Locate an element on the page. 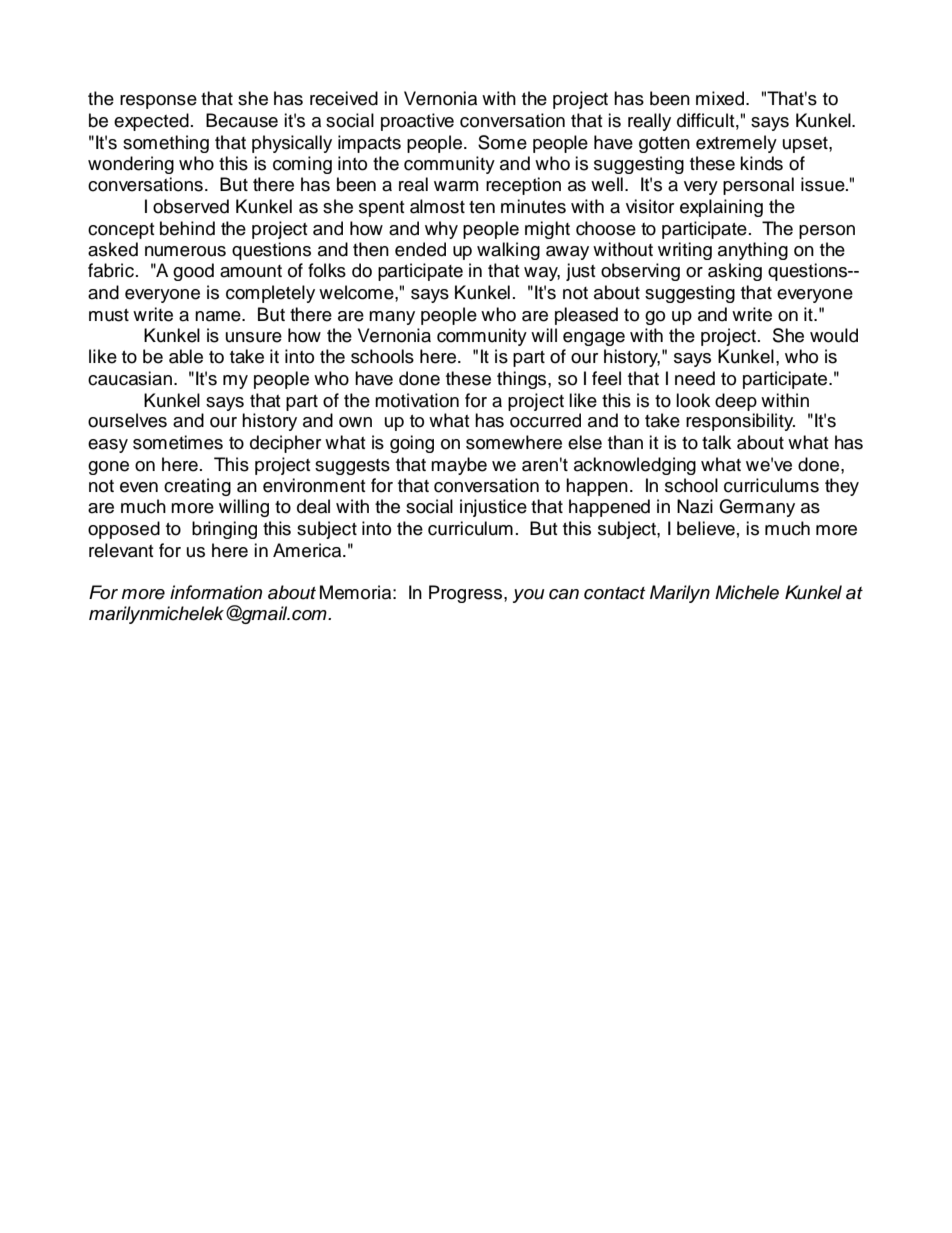 This page has width=952, height=1233. proactive is located at coordinates (417, 122).
